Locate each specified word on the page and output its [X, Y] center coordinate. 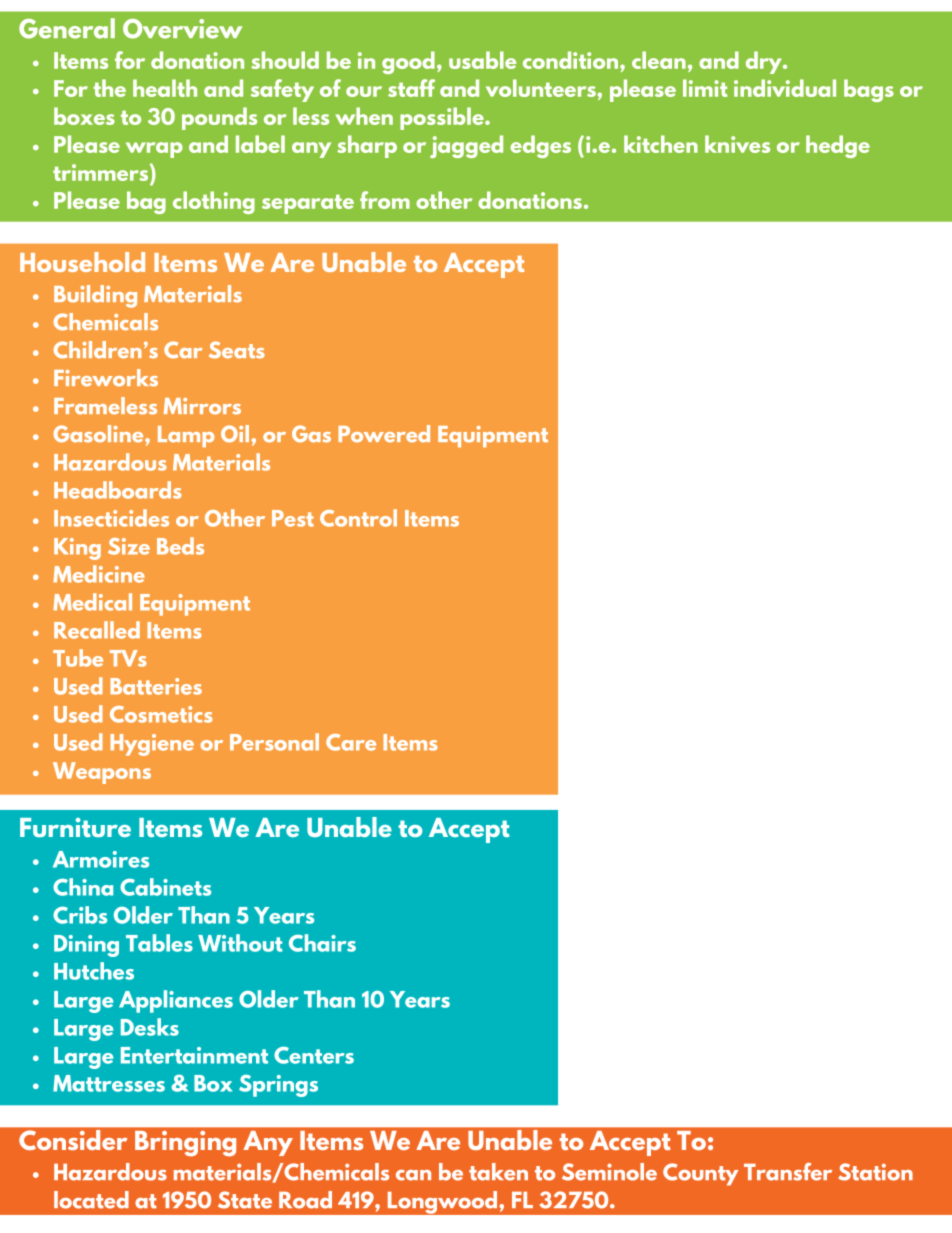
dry [765, 62]
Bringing [185, 1143]
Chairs [322, 943]
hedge [838, 146]
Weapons [102, 773]
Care [351, 742]
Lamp [186, 436]
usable [482, 60]
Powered [384, 434]
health [165, 88]
